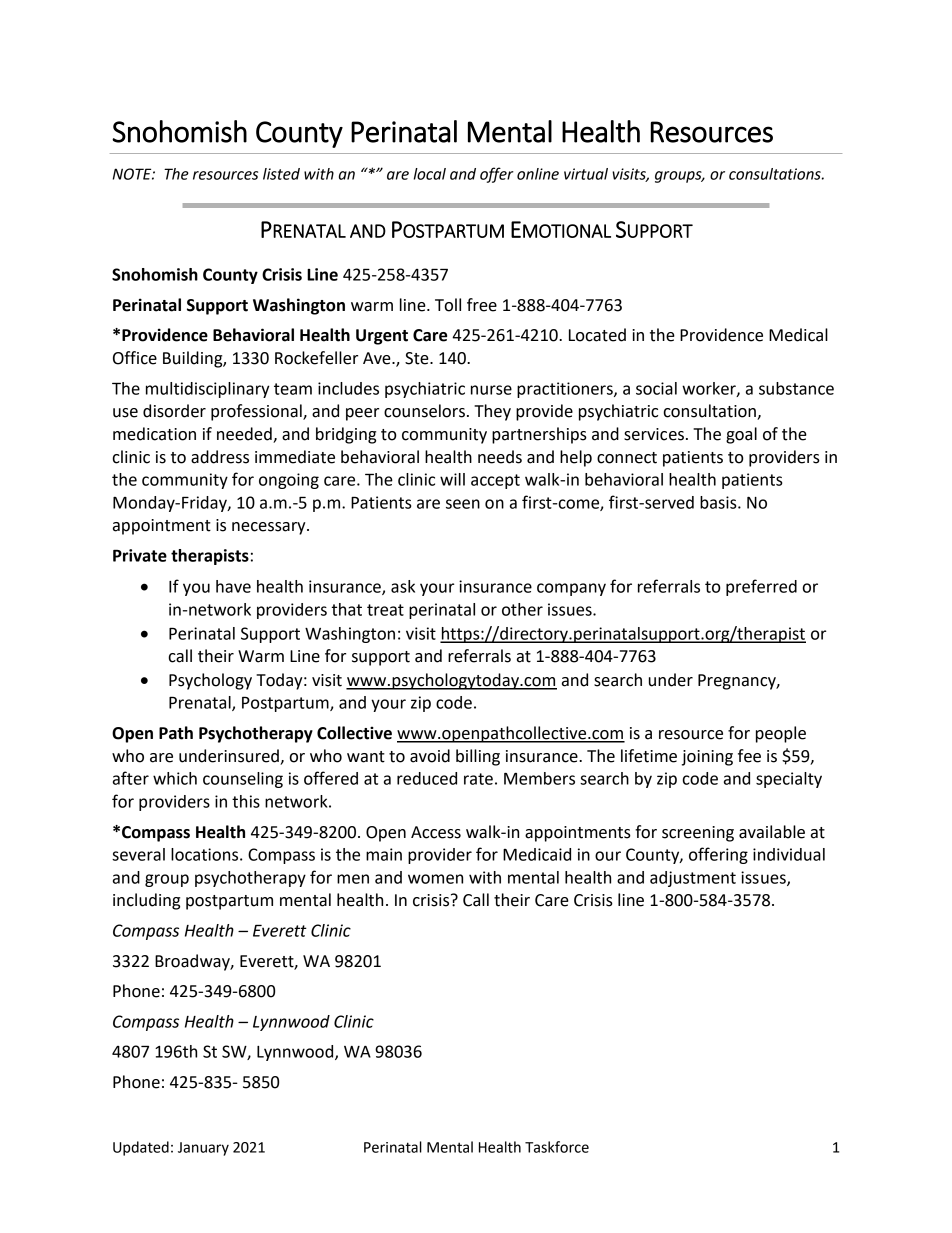 This image has height=1233, width=952. I want to click on local, so click(430, 174).
